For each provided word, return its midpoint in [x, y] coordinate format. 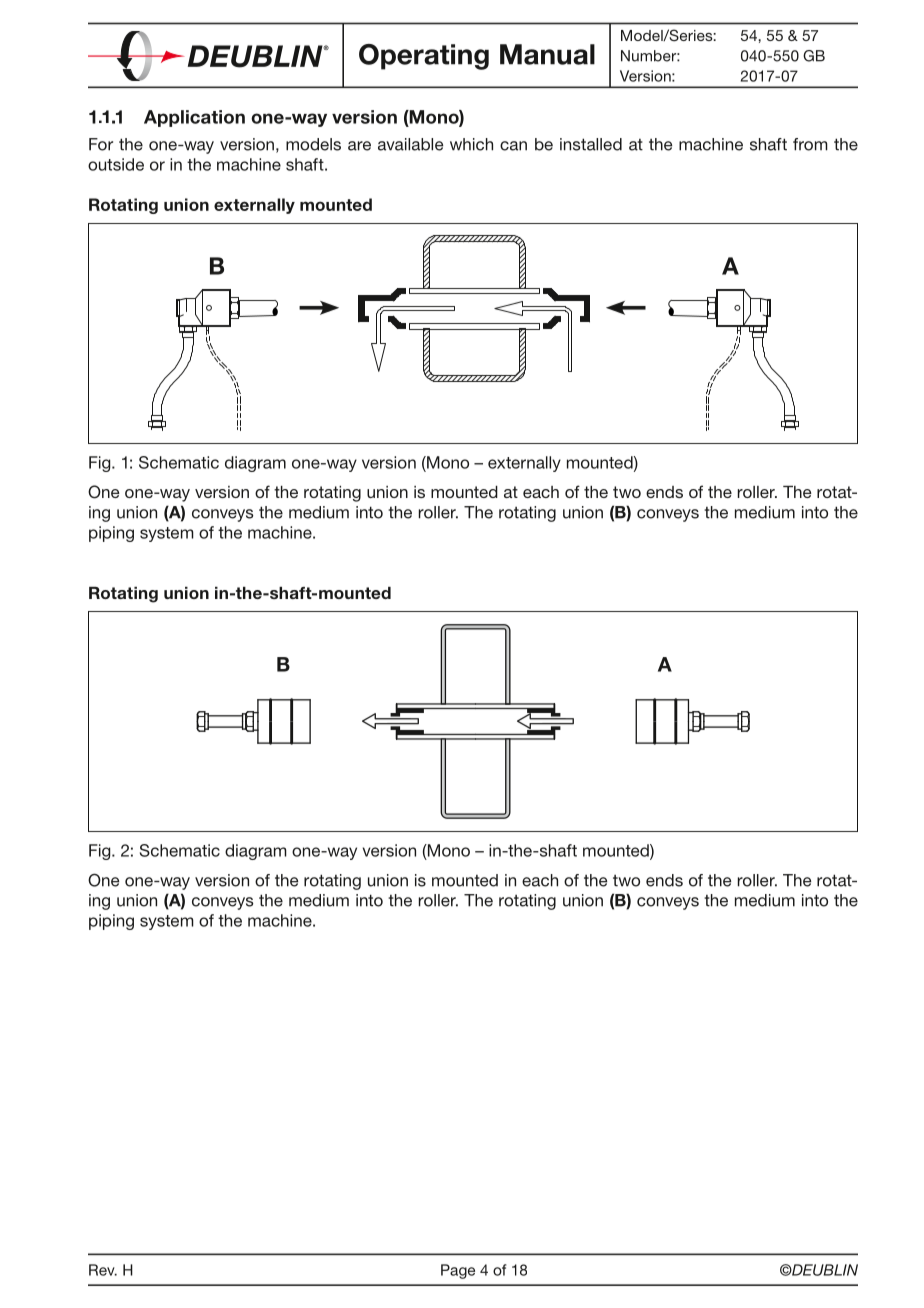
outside [116, 164]
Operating [424, 57]
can [513, 146]
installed [591, 144]
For [101, 144]
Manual [547, 54]
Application [194, 118]
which [471, 144]
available [410, 144]
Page [458, 1271]
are [359, 146]
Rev [103, 1270]
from [810, 144]
